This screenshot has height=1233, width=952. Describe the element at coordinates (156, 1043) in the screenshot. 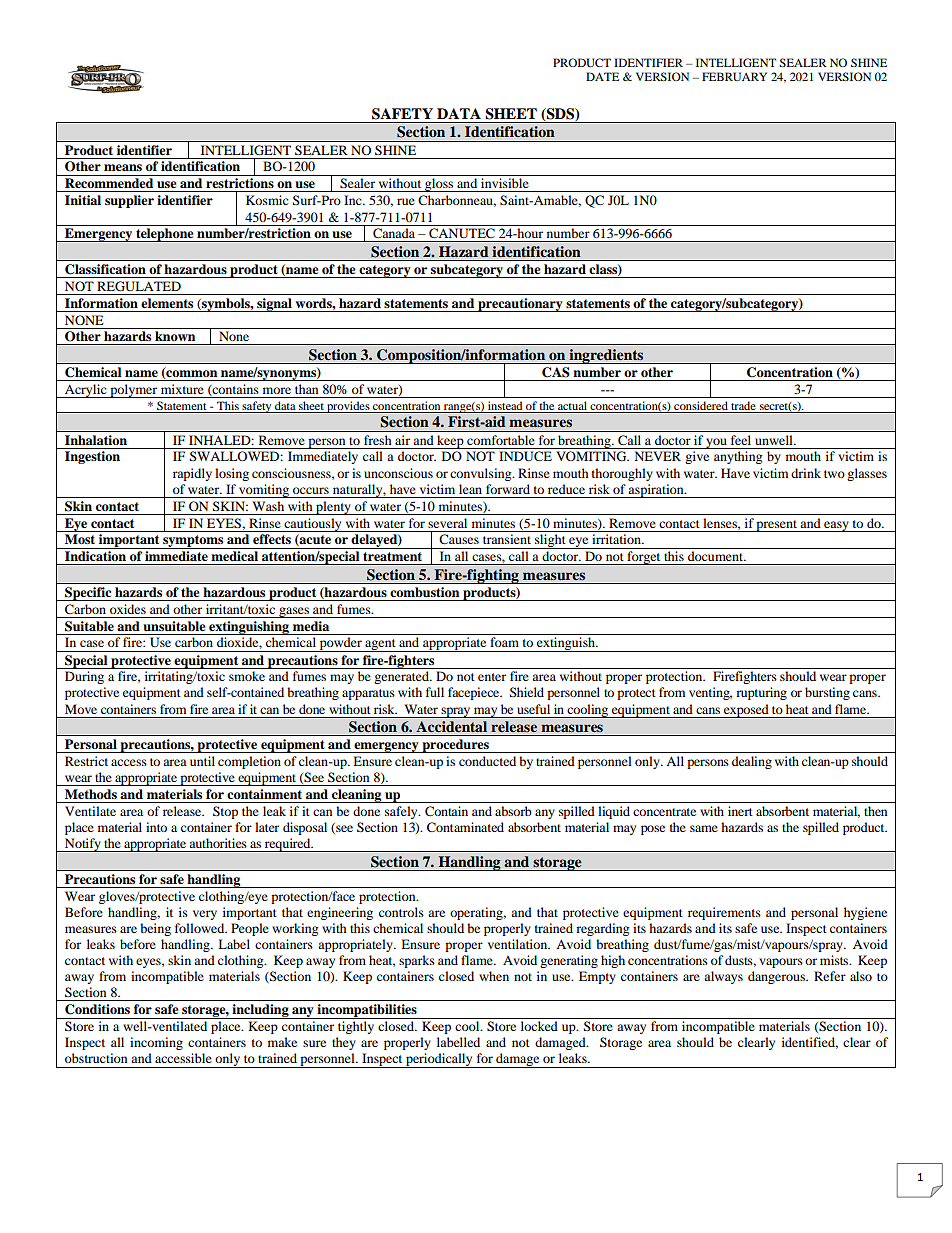

I see `incoming` at that location.
